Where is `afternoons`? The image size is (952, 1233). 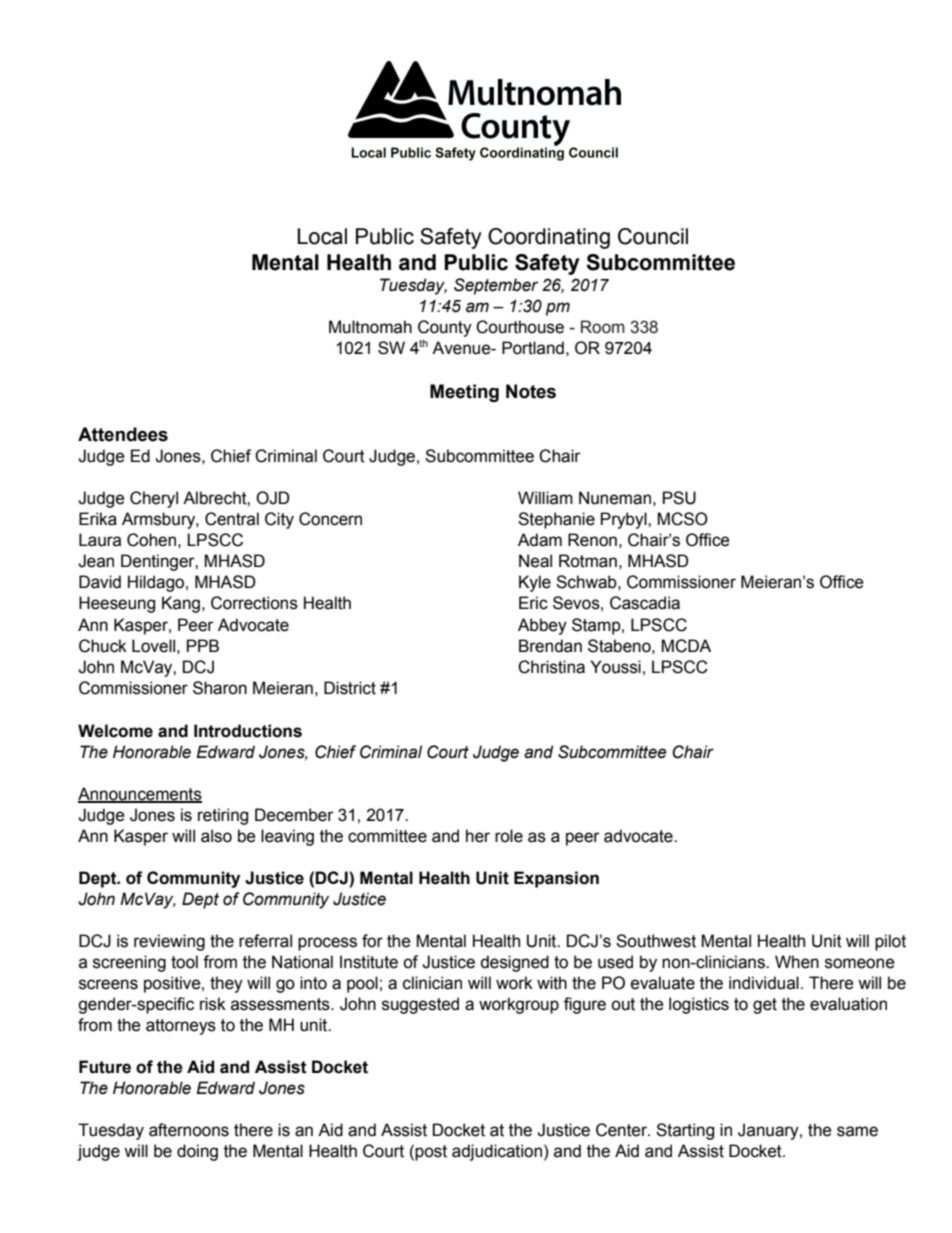
afternoons is located at coordinates (189, 1130).
